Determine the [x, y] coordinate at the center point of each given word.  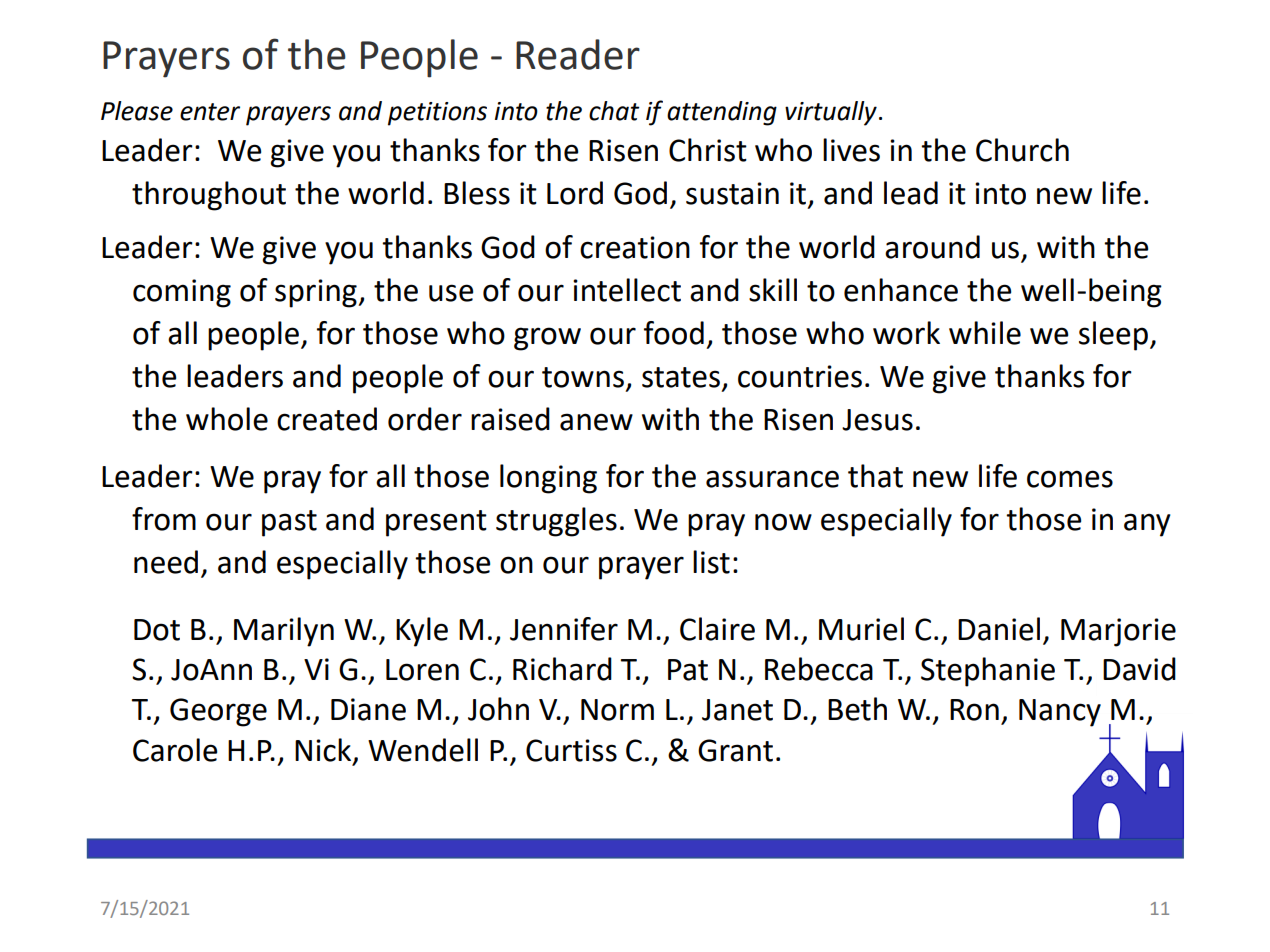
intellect [627, 290]
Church [1022, 150]
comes [1070, 479]
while [985, 333]
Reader [578, 54]
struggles [556, 522]
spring [317, 293]
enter [210, 112]
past [289, 523]
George [218, 712]
